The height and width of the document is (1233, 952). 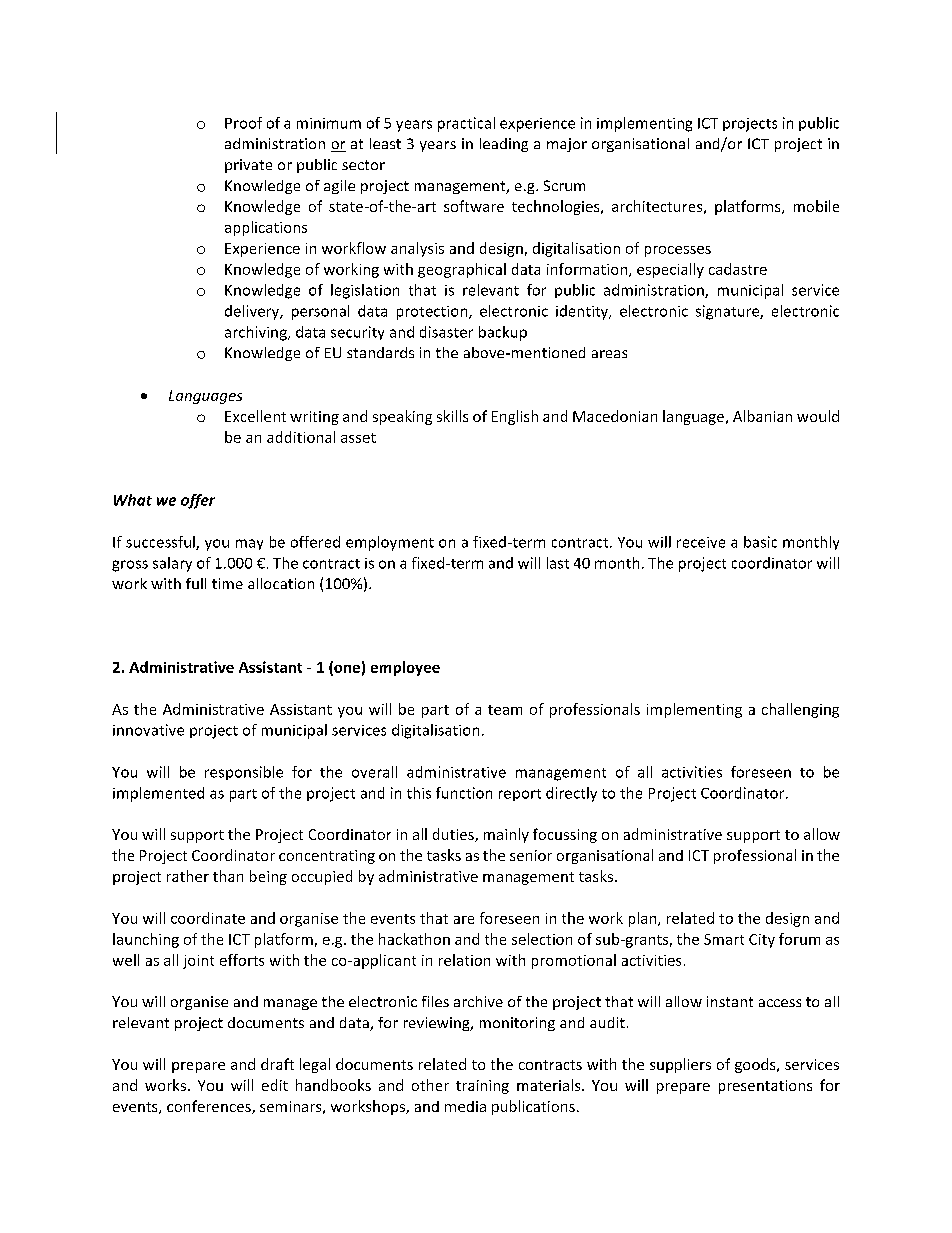 I want to click on conferences, so click(x=210, y=1107).
